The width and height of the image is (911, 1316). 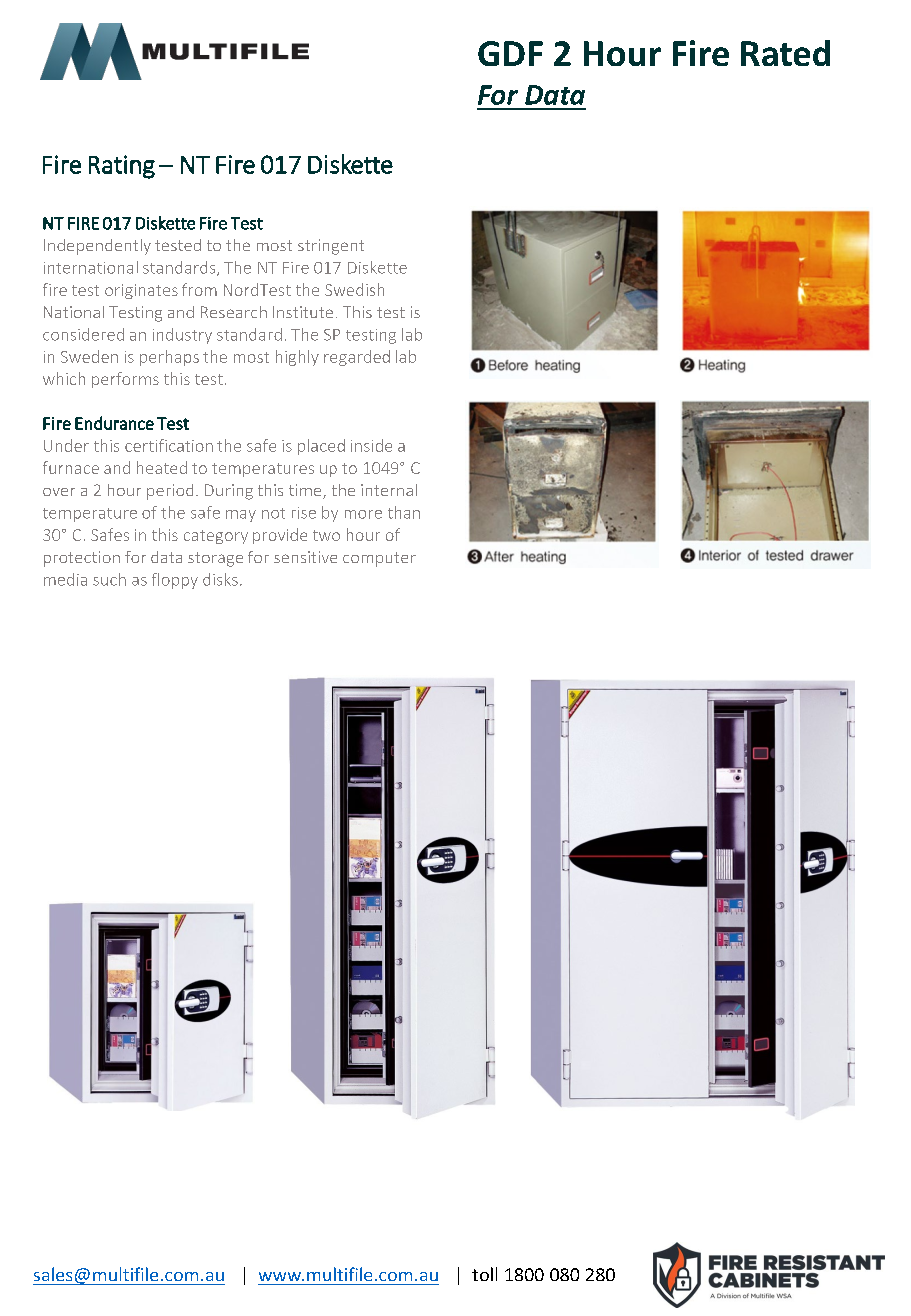 What do you see at coordinates (379, 559) in the image?
I see `computer` at bounding box center [379, 559].
